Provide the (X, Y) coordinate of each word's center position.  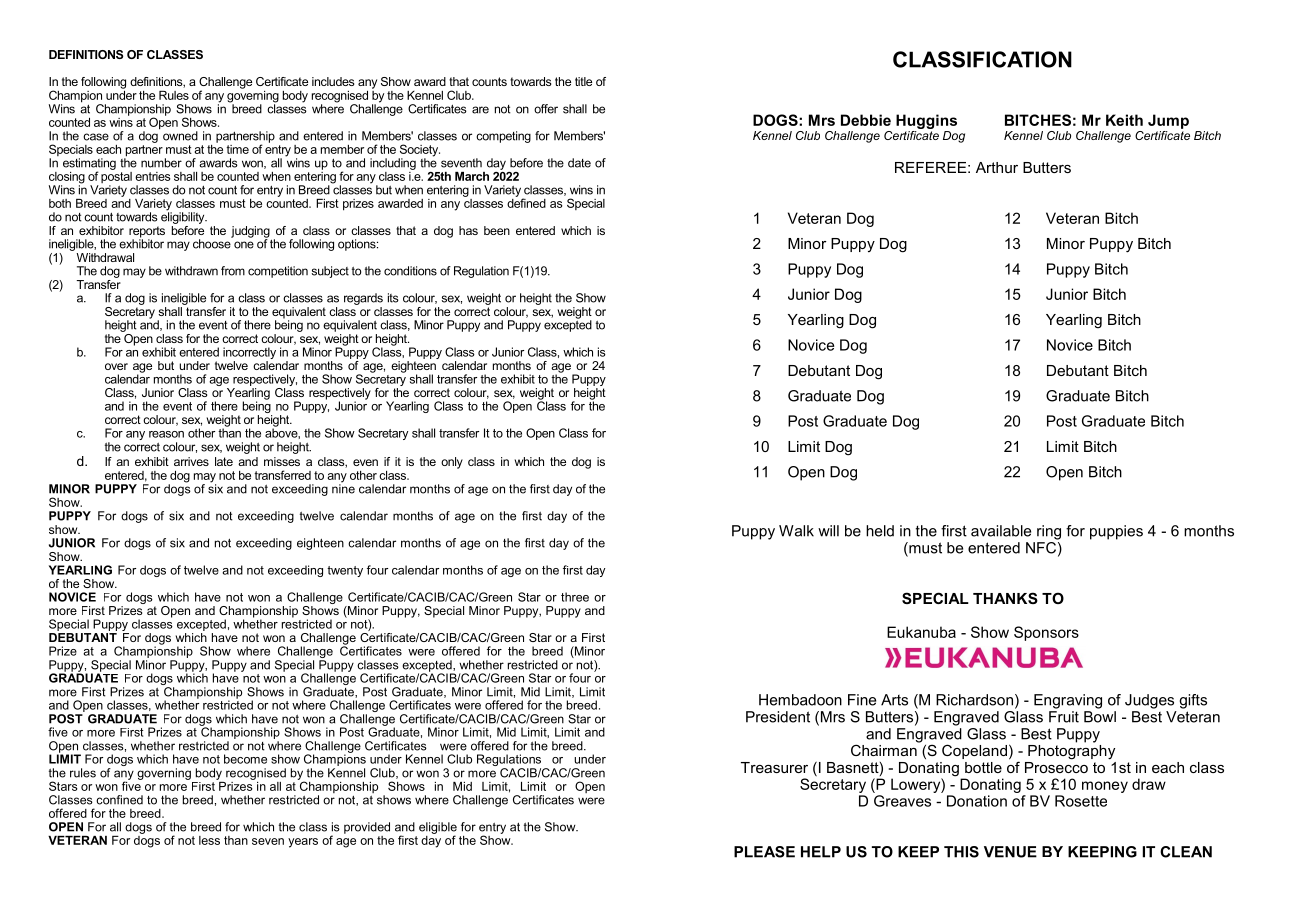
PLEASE (764, 852)
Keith (1124, 120)
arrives (191, 461)
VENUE (1010, 852)
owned (180, 136)
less (209, 840)
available (1001, 531)
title (583, 81)
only (452, 463)
